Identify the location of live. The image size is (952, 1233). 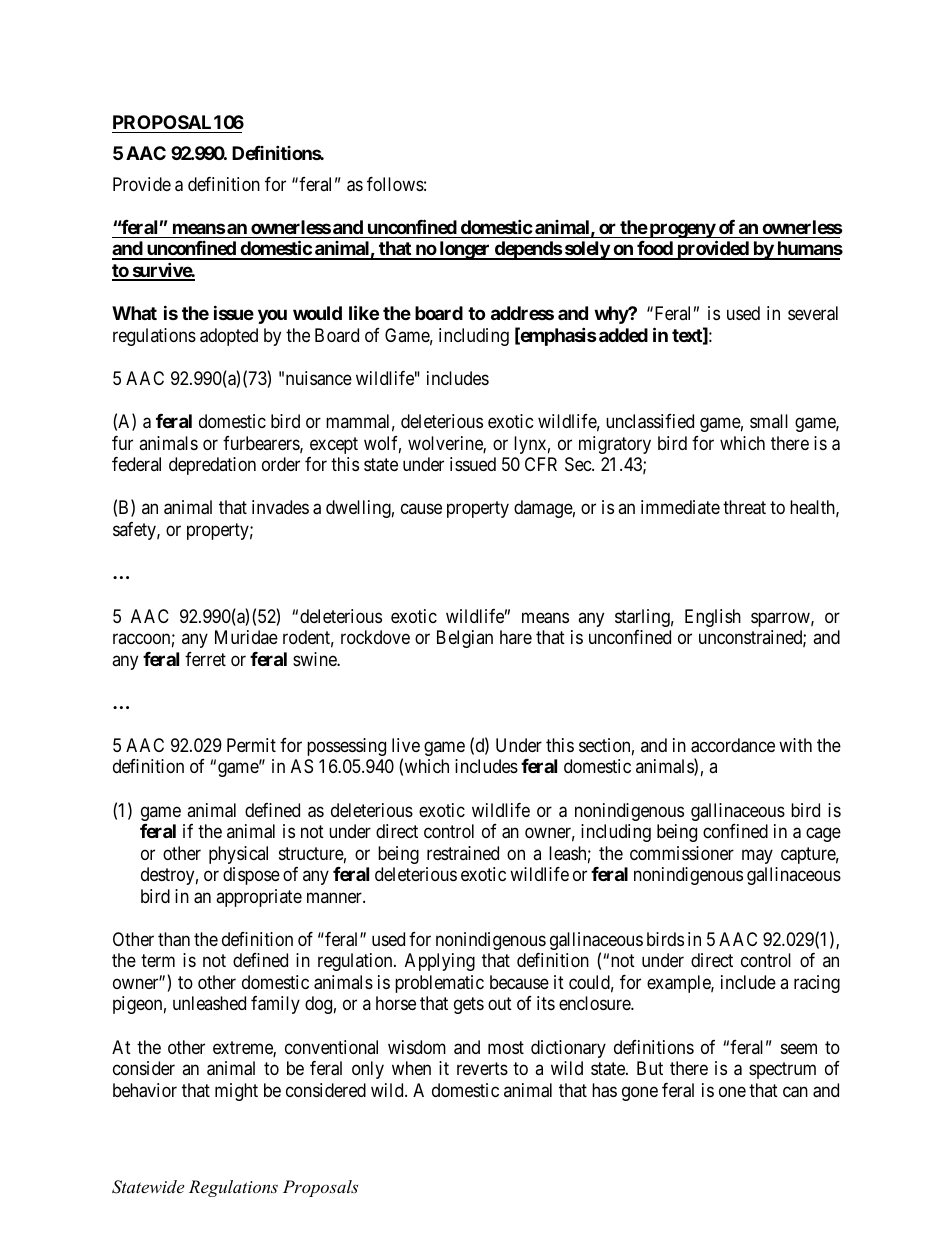
(406, 745).
